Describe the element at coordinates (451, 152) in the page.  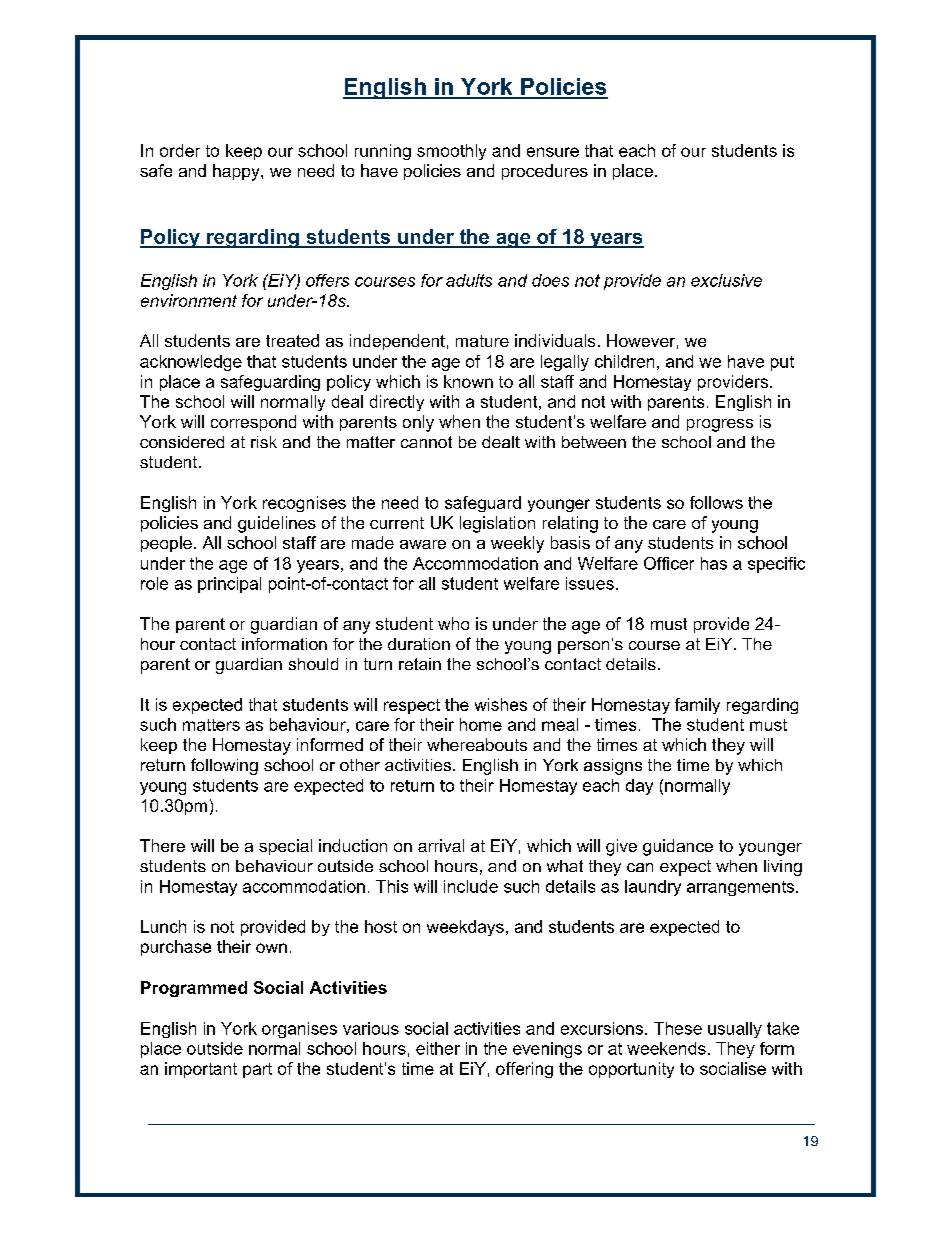
I see `smoothly` at that location.
